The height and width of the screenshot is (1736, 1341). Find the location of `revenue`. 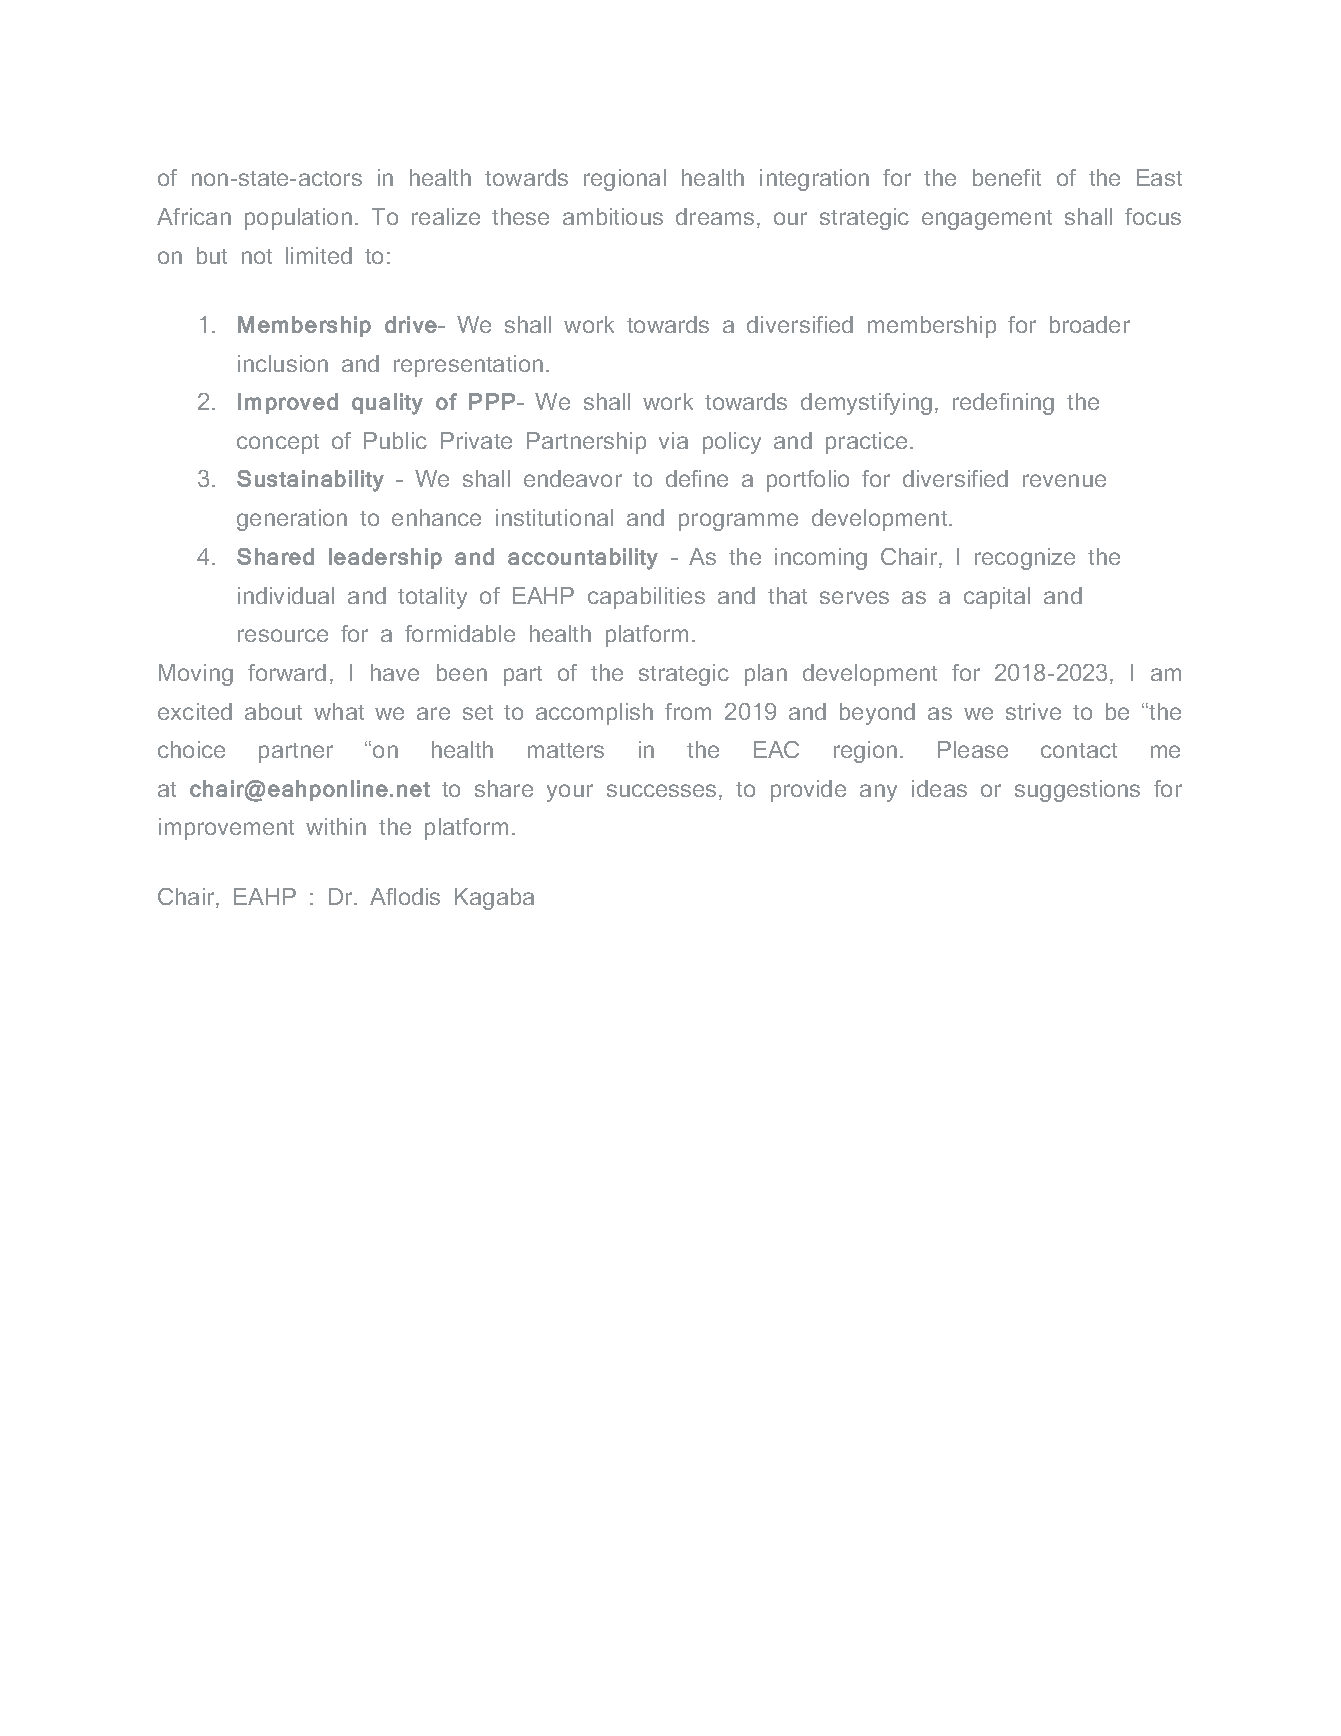

revenue is located at coordinates (1064, 480).
